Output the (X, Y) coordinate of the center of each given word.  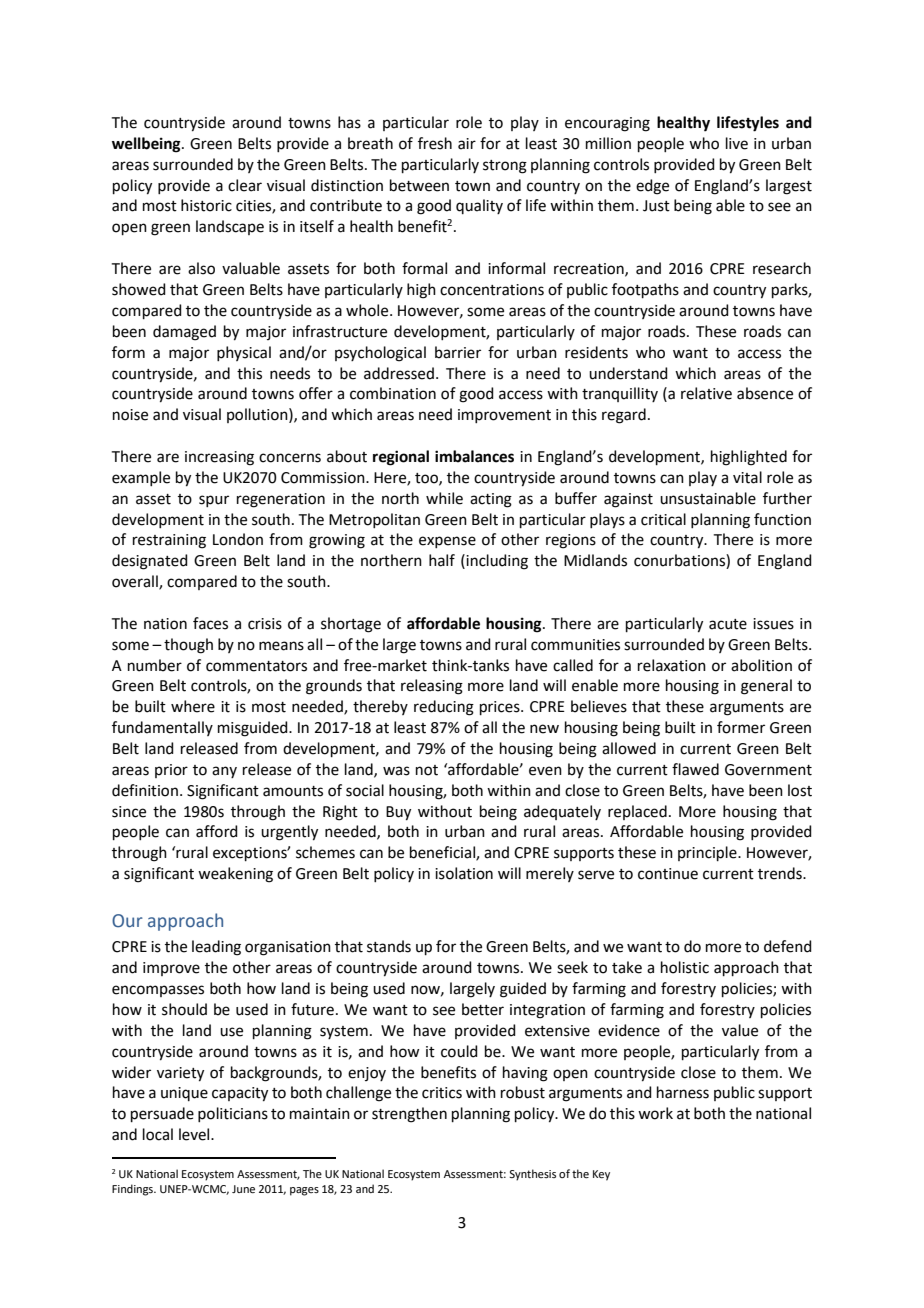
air (467, 144)
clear (245, 185)
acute (728, 624)
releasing (432, 687)
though (188, 646)
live (737, 143)
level (195, 1134)
